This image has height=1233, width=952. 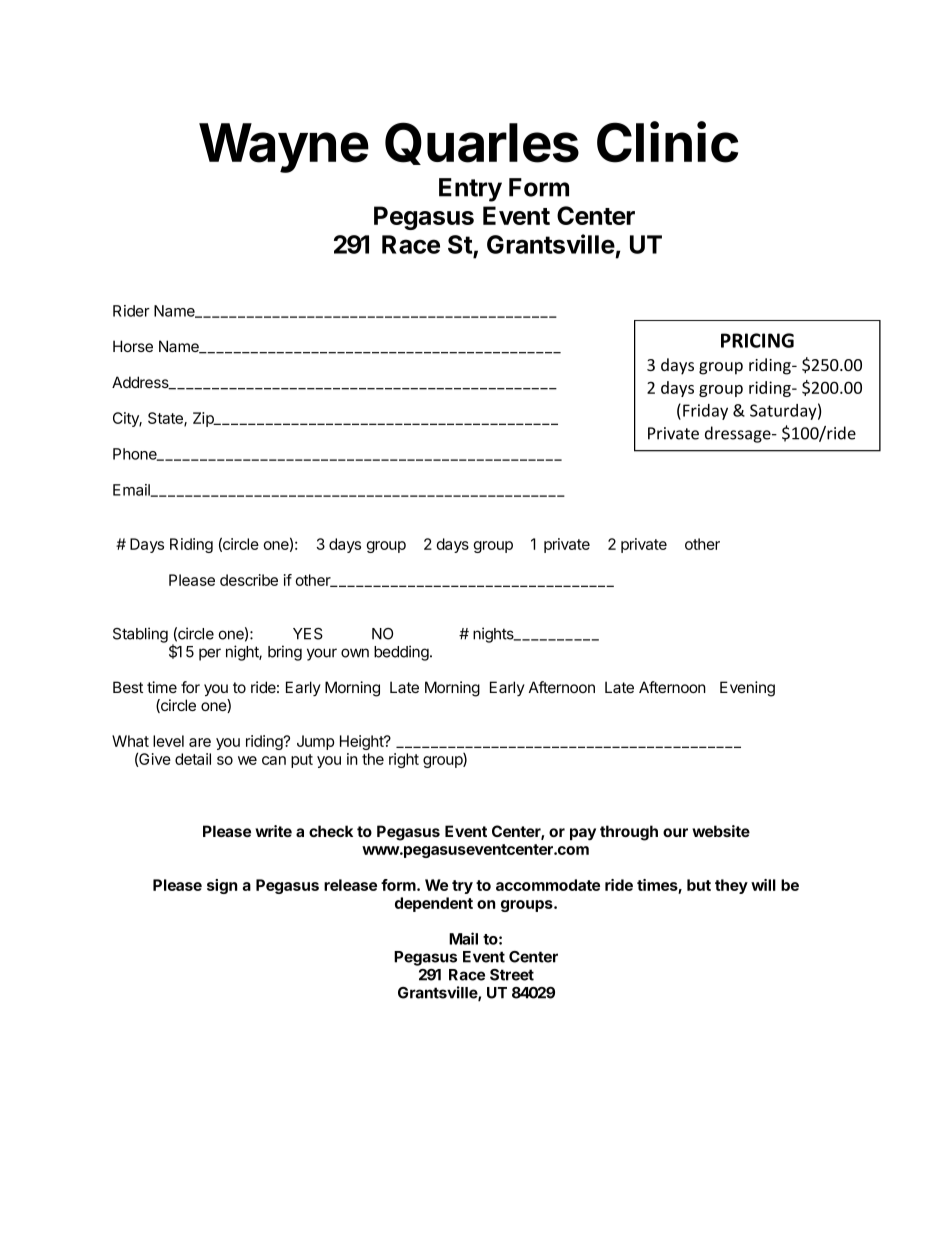 I want to click on sign, so click(x=222, y=886).
